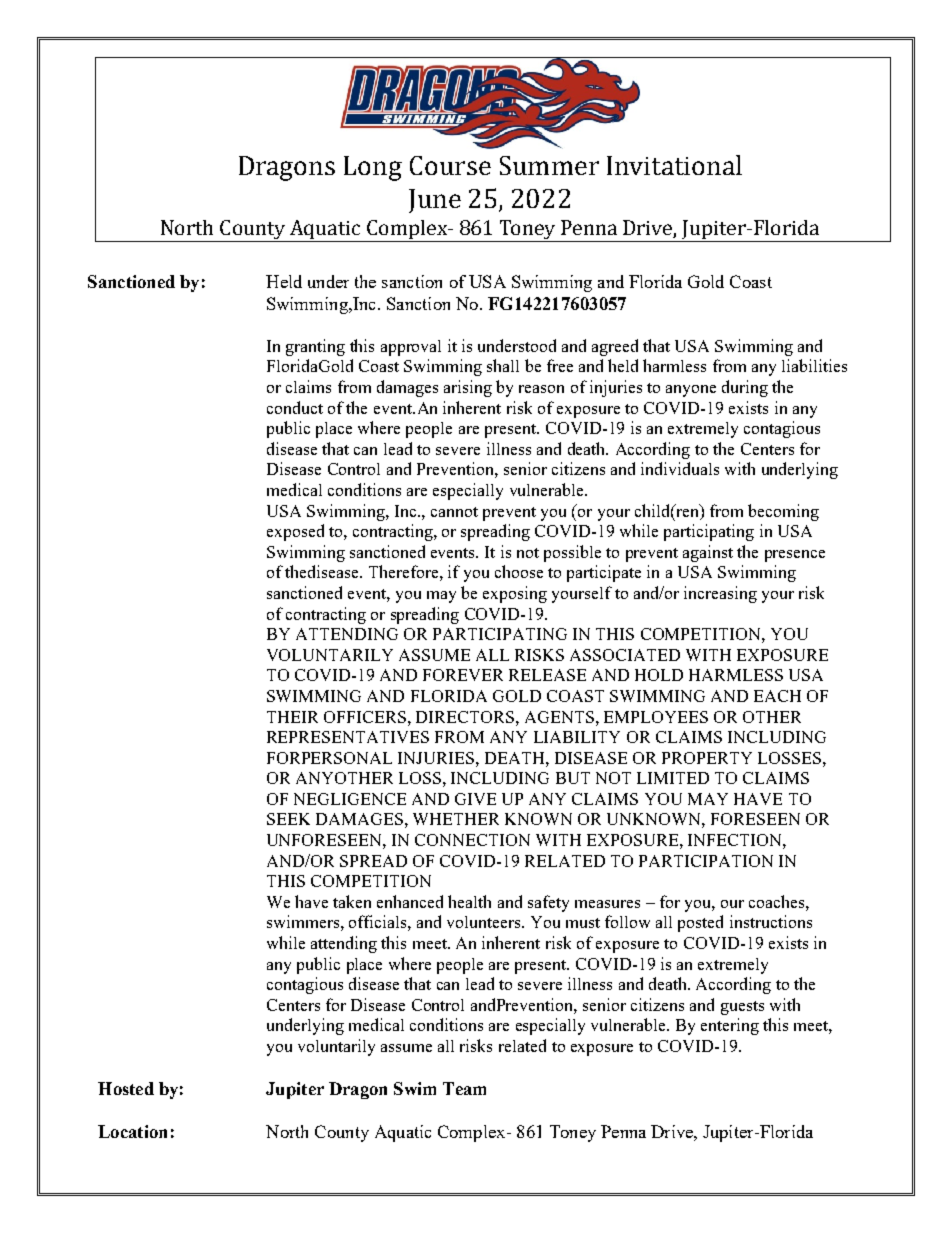 This screenshot has width=952, height=1233. What do you see at coordinates (466, 717) in the screenshot?
I see `DIRECTORS` at bounding box center [466, 717].
